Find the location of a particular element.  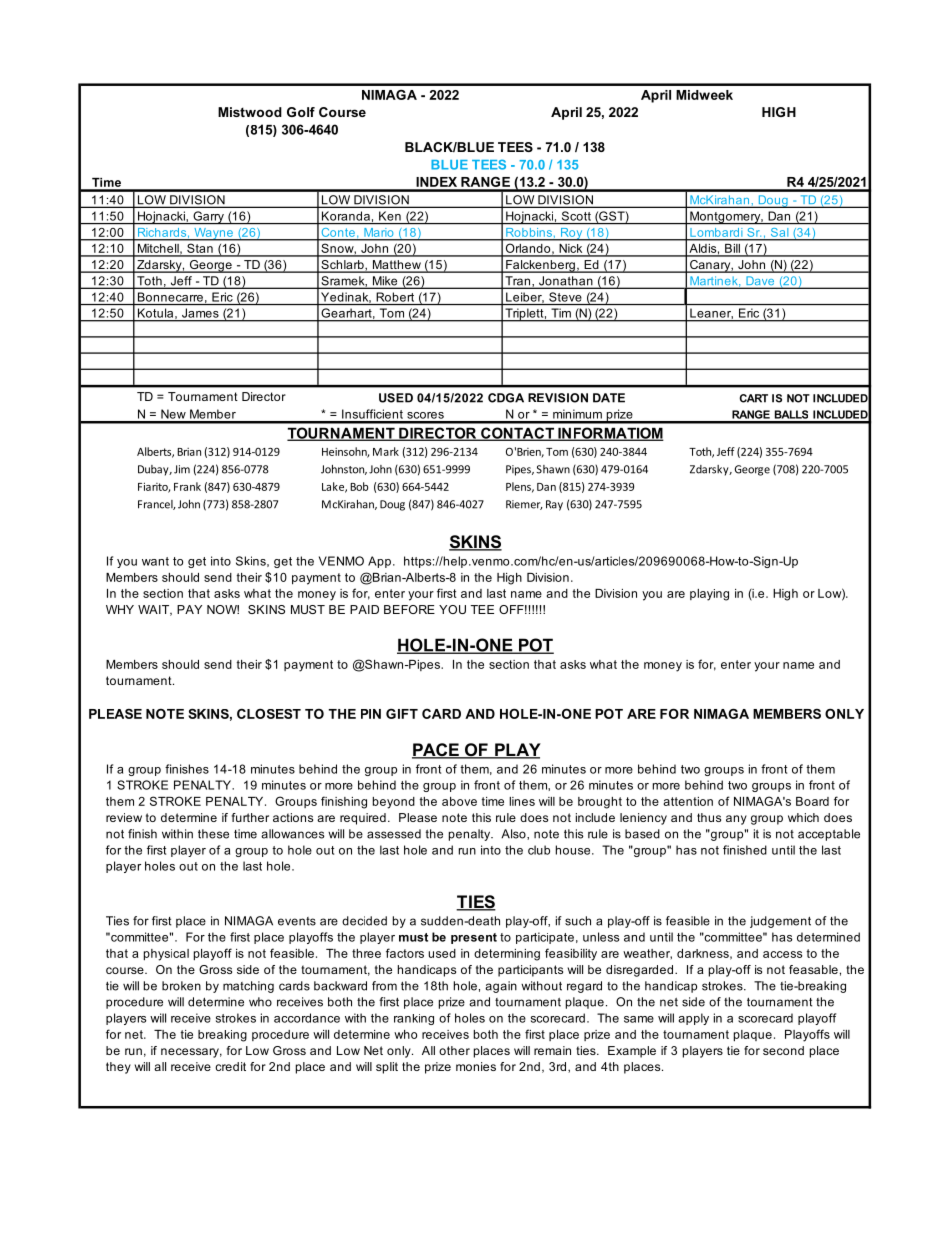

any is located at coordinates (736, 820).
